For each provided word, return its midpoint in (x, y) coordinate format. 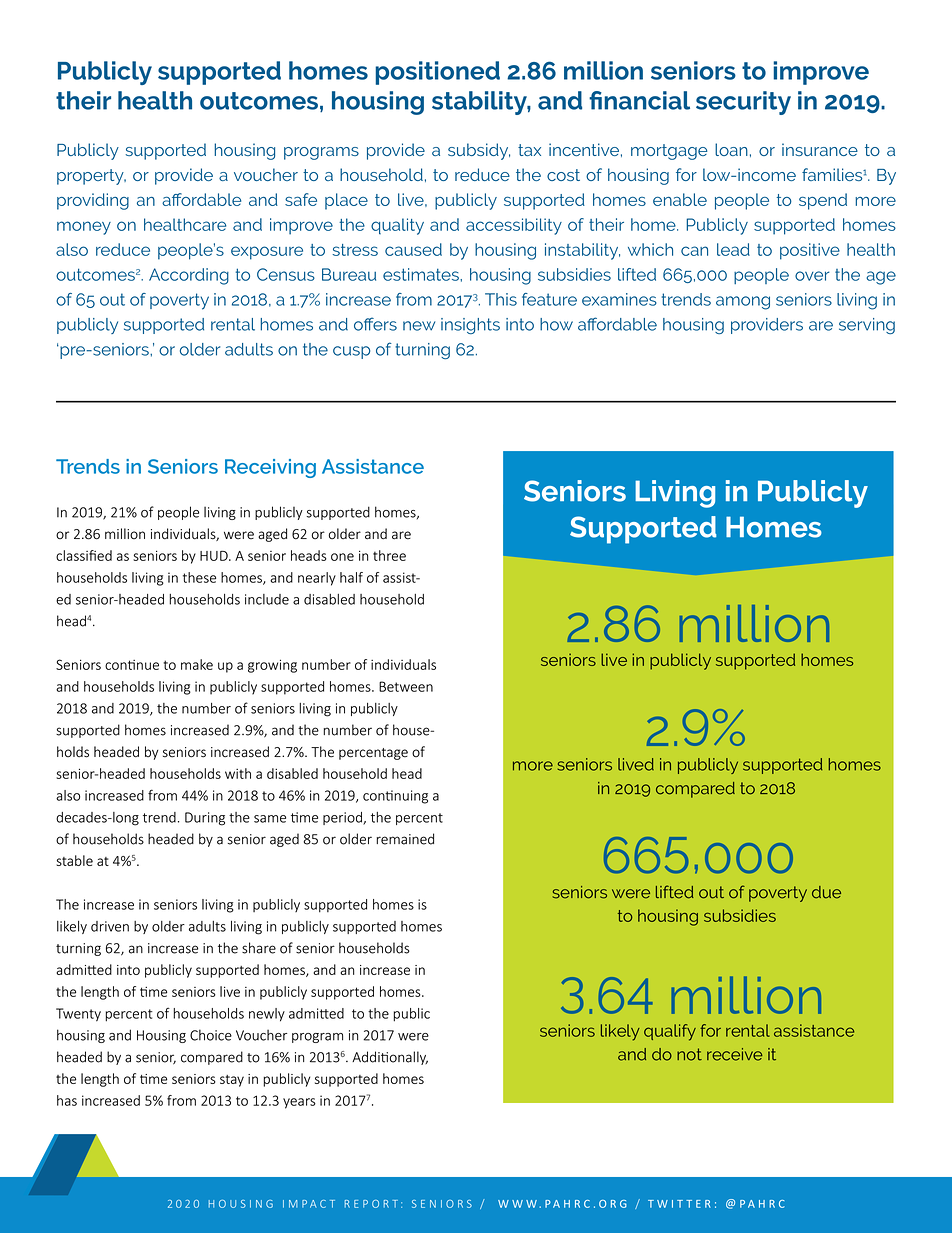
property (91, 177)
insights (470, 326)
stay (232, 1081)
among (743, 303)
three (389, 555)
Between (406, 686)
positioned (437, 73)
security (743, 103)
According (189, 276)
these (199, 577)
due (826, 892)
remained (405, 839)
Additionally (390, 1058)
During (205, 819)
